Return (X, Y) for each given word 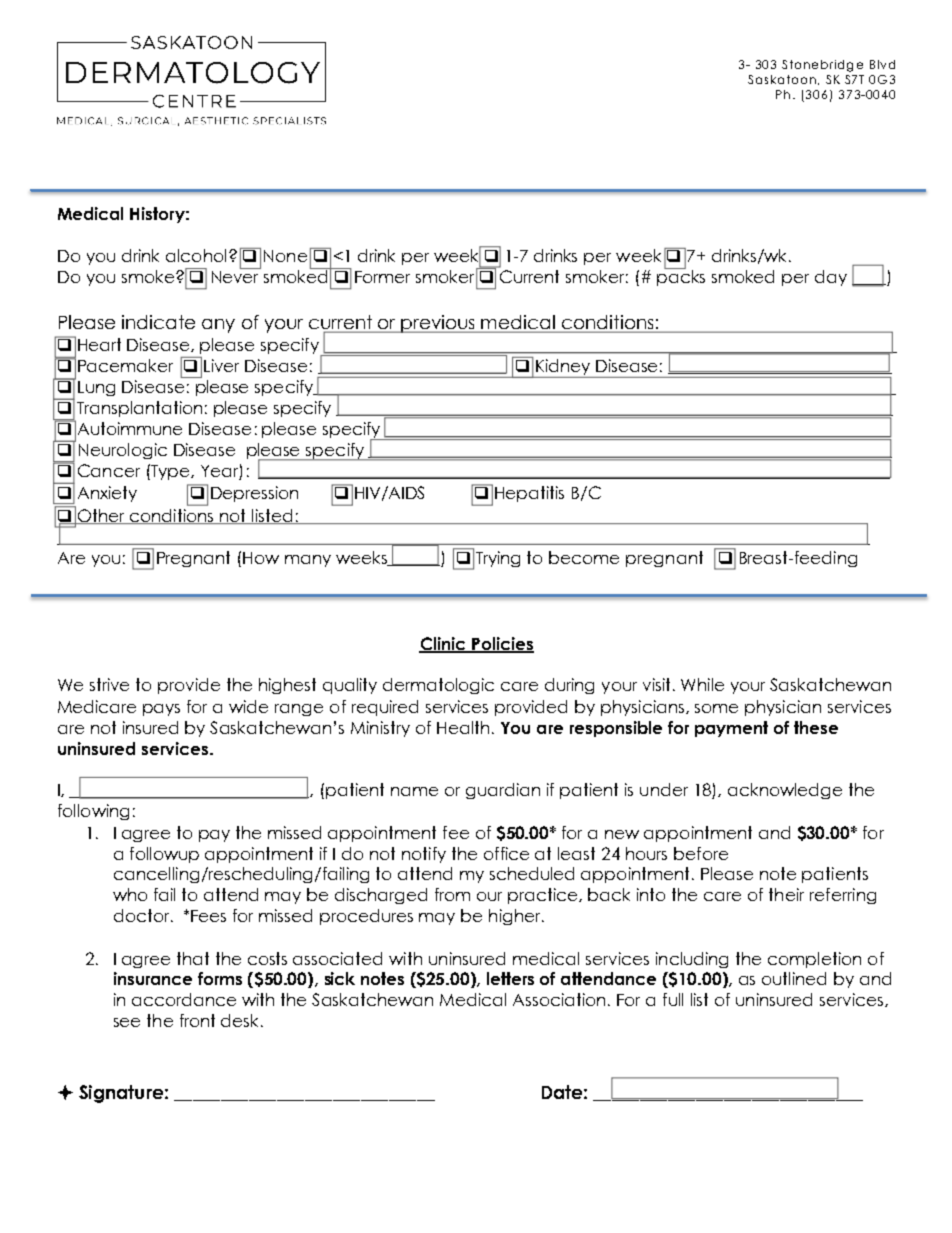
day (831, 278)
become (584, 557)
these (816, 727)
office (506, 853)
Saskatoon (782, 79)
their (786, 894)
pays (161, 710)
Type (170, 472)
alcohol (196, 255)
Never (236, 275)
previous (439, 324)
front (197, 1020)
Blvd (882, 64)
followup (164, 855)
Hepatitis (529, 494)
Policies (502, 644)
